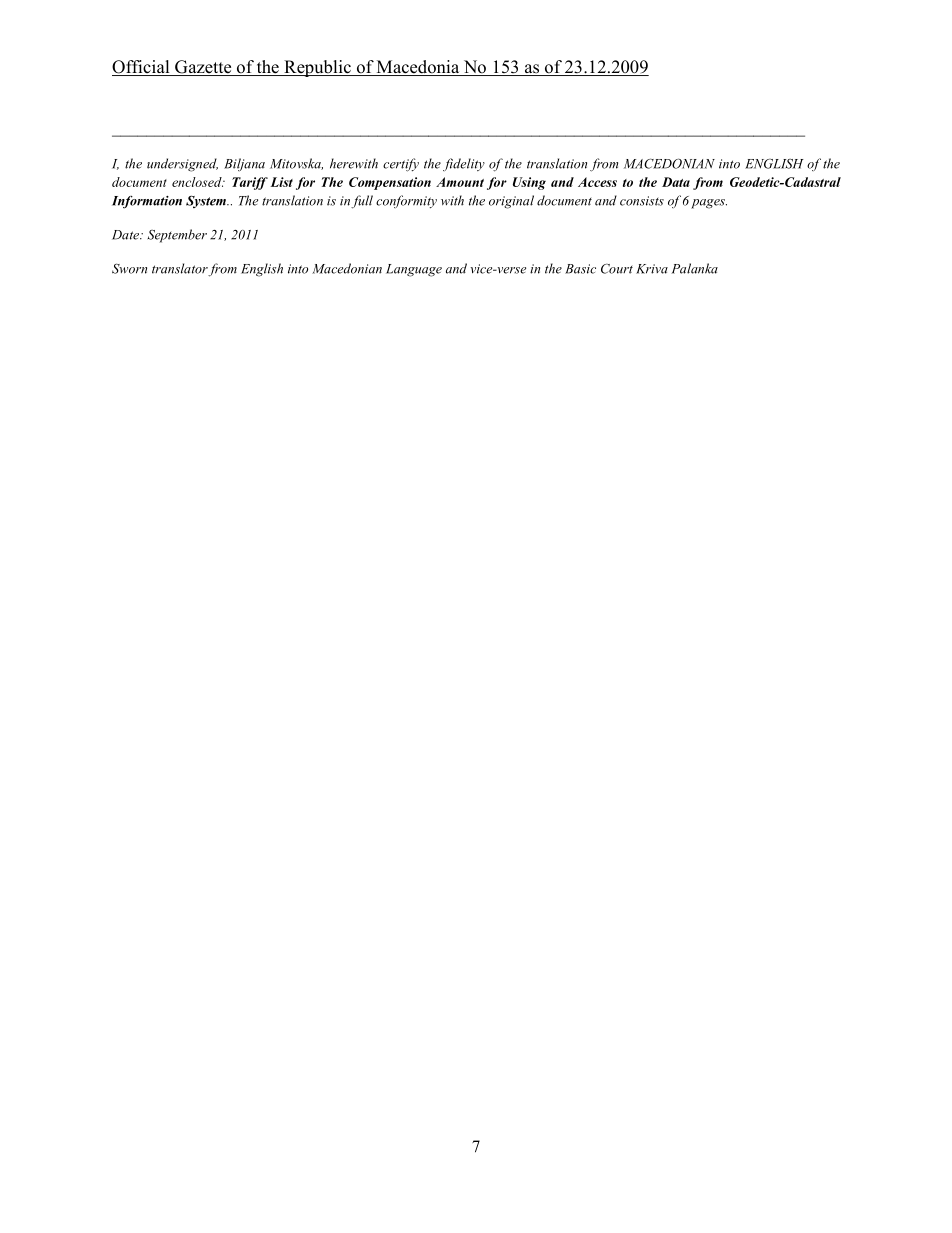 Image resolution: width=952 pixels, height=1233 pixels. I want to click on consists, so click(642, 201).
